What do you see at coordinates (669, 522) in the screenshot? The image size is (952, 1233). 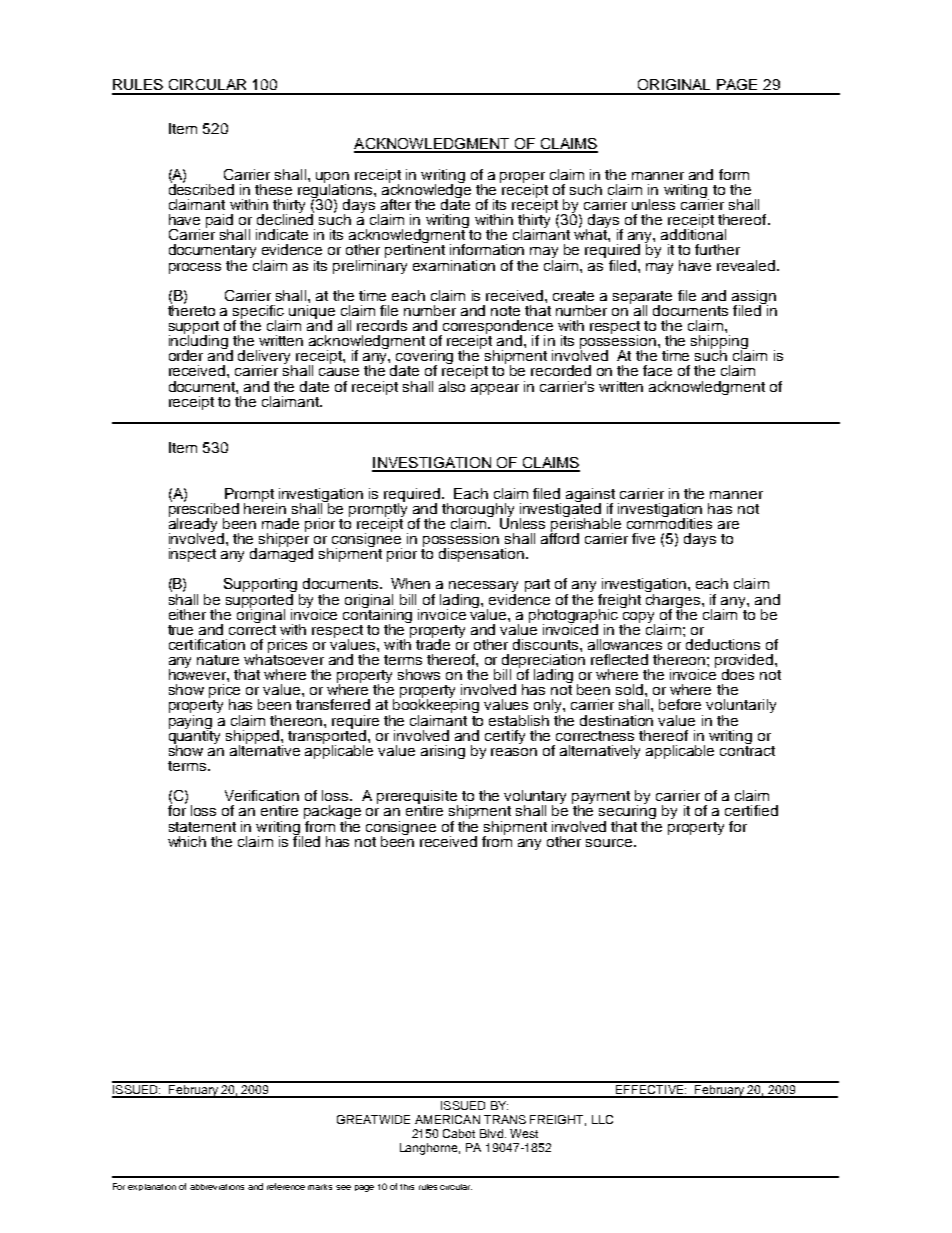 I see `commodities` at bounding box center [669, 522].
